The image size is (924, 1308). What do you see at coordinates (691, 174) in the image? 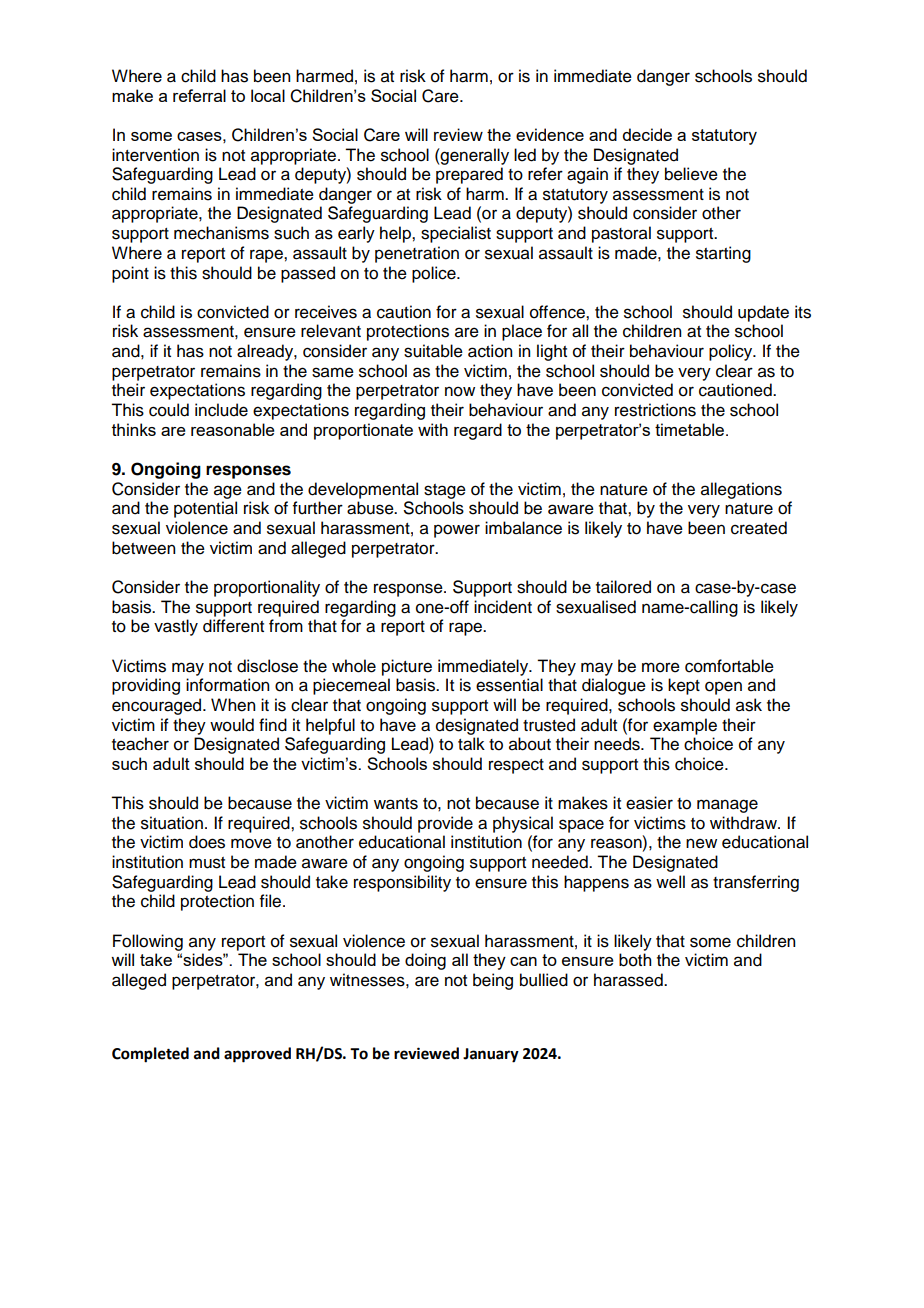
I see `believe` at bounding box center [691, 174].
